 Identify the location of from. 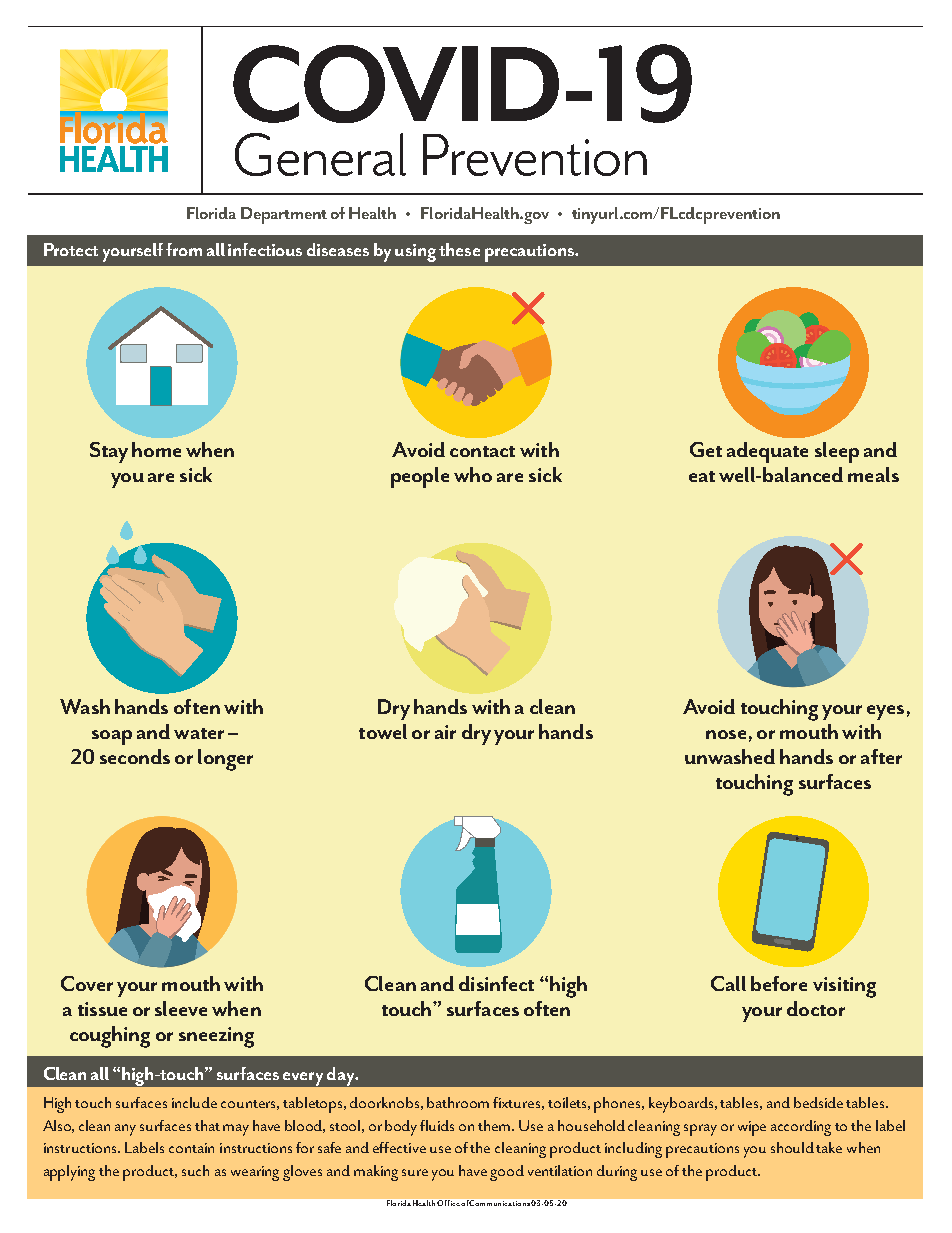
(184, 249).
